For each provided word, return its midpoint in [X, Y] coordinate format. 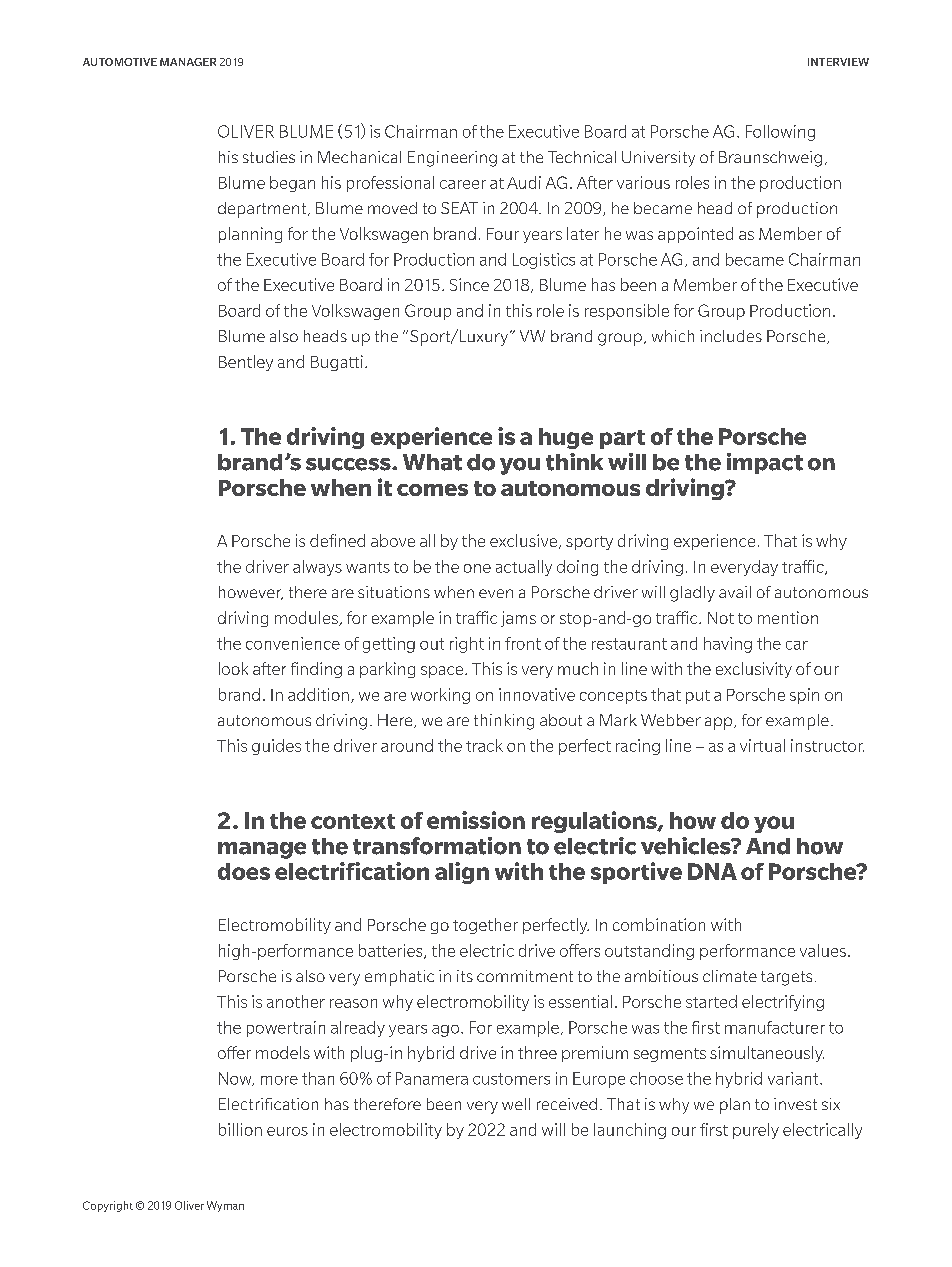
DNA [712, 871]
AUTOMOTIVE [120, 62]
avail [735, 592]
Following [780, 133]
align [462, 873]
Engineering [452, 159]
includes [731, 336]
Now [236, 1079]
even [496, 593]
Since [469, 284]
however [251, 593]
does [244, 871]
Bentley [246, 363]
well [516, 1104]
